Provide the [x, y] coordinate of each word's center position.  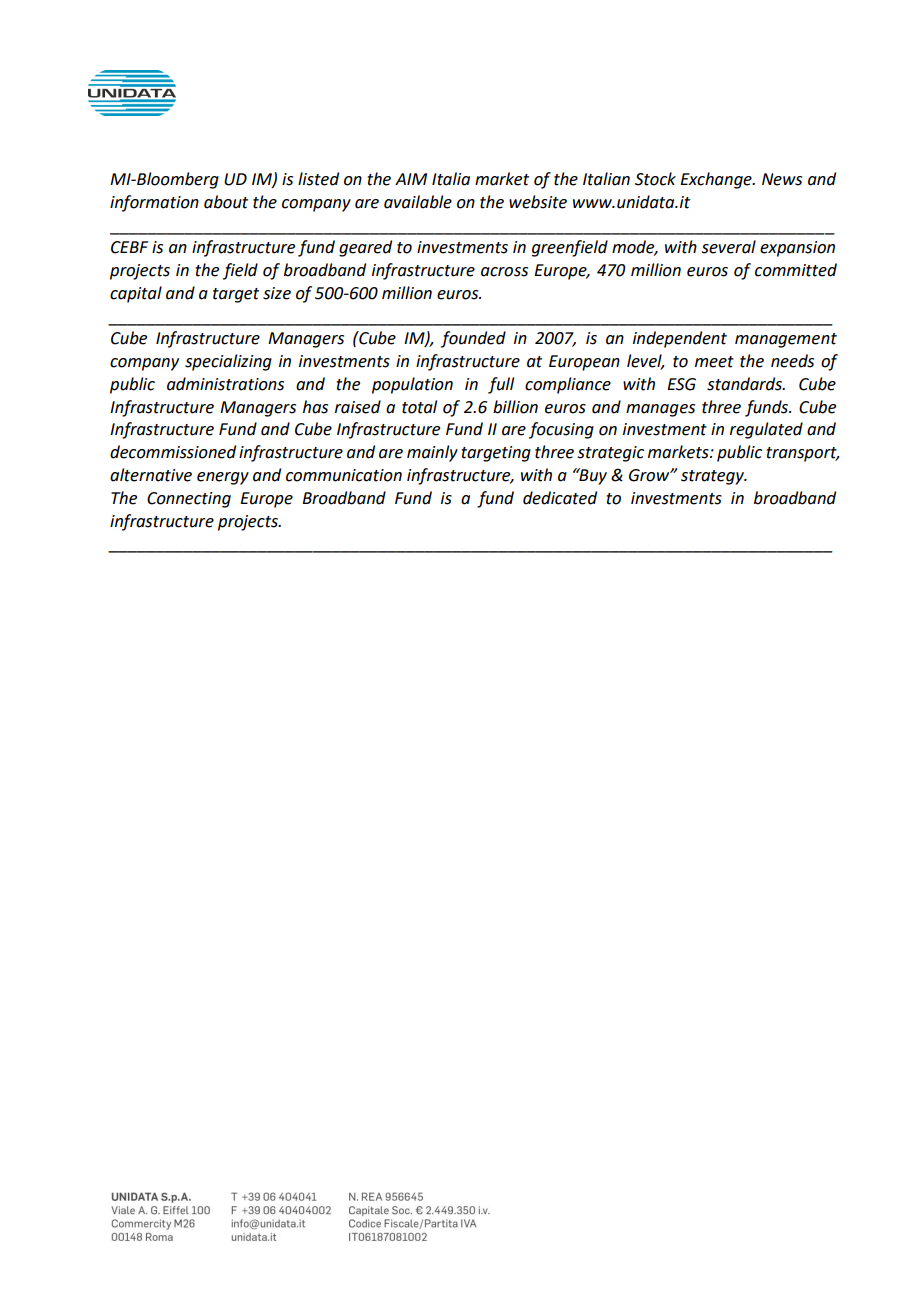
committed [796, 270]
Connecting [189, 500]
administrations [225, 384]
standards [745, 384]
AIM [411, 179]
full [501, 385]
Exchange [717, 180]
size [277, 293]
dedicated [560, 498]
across [504, 272]
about [226, 202]
